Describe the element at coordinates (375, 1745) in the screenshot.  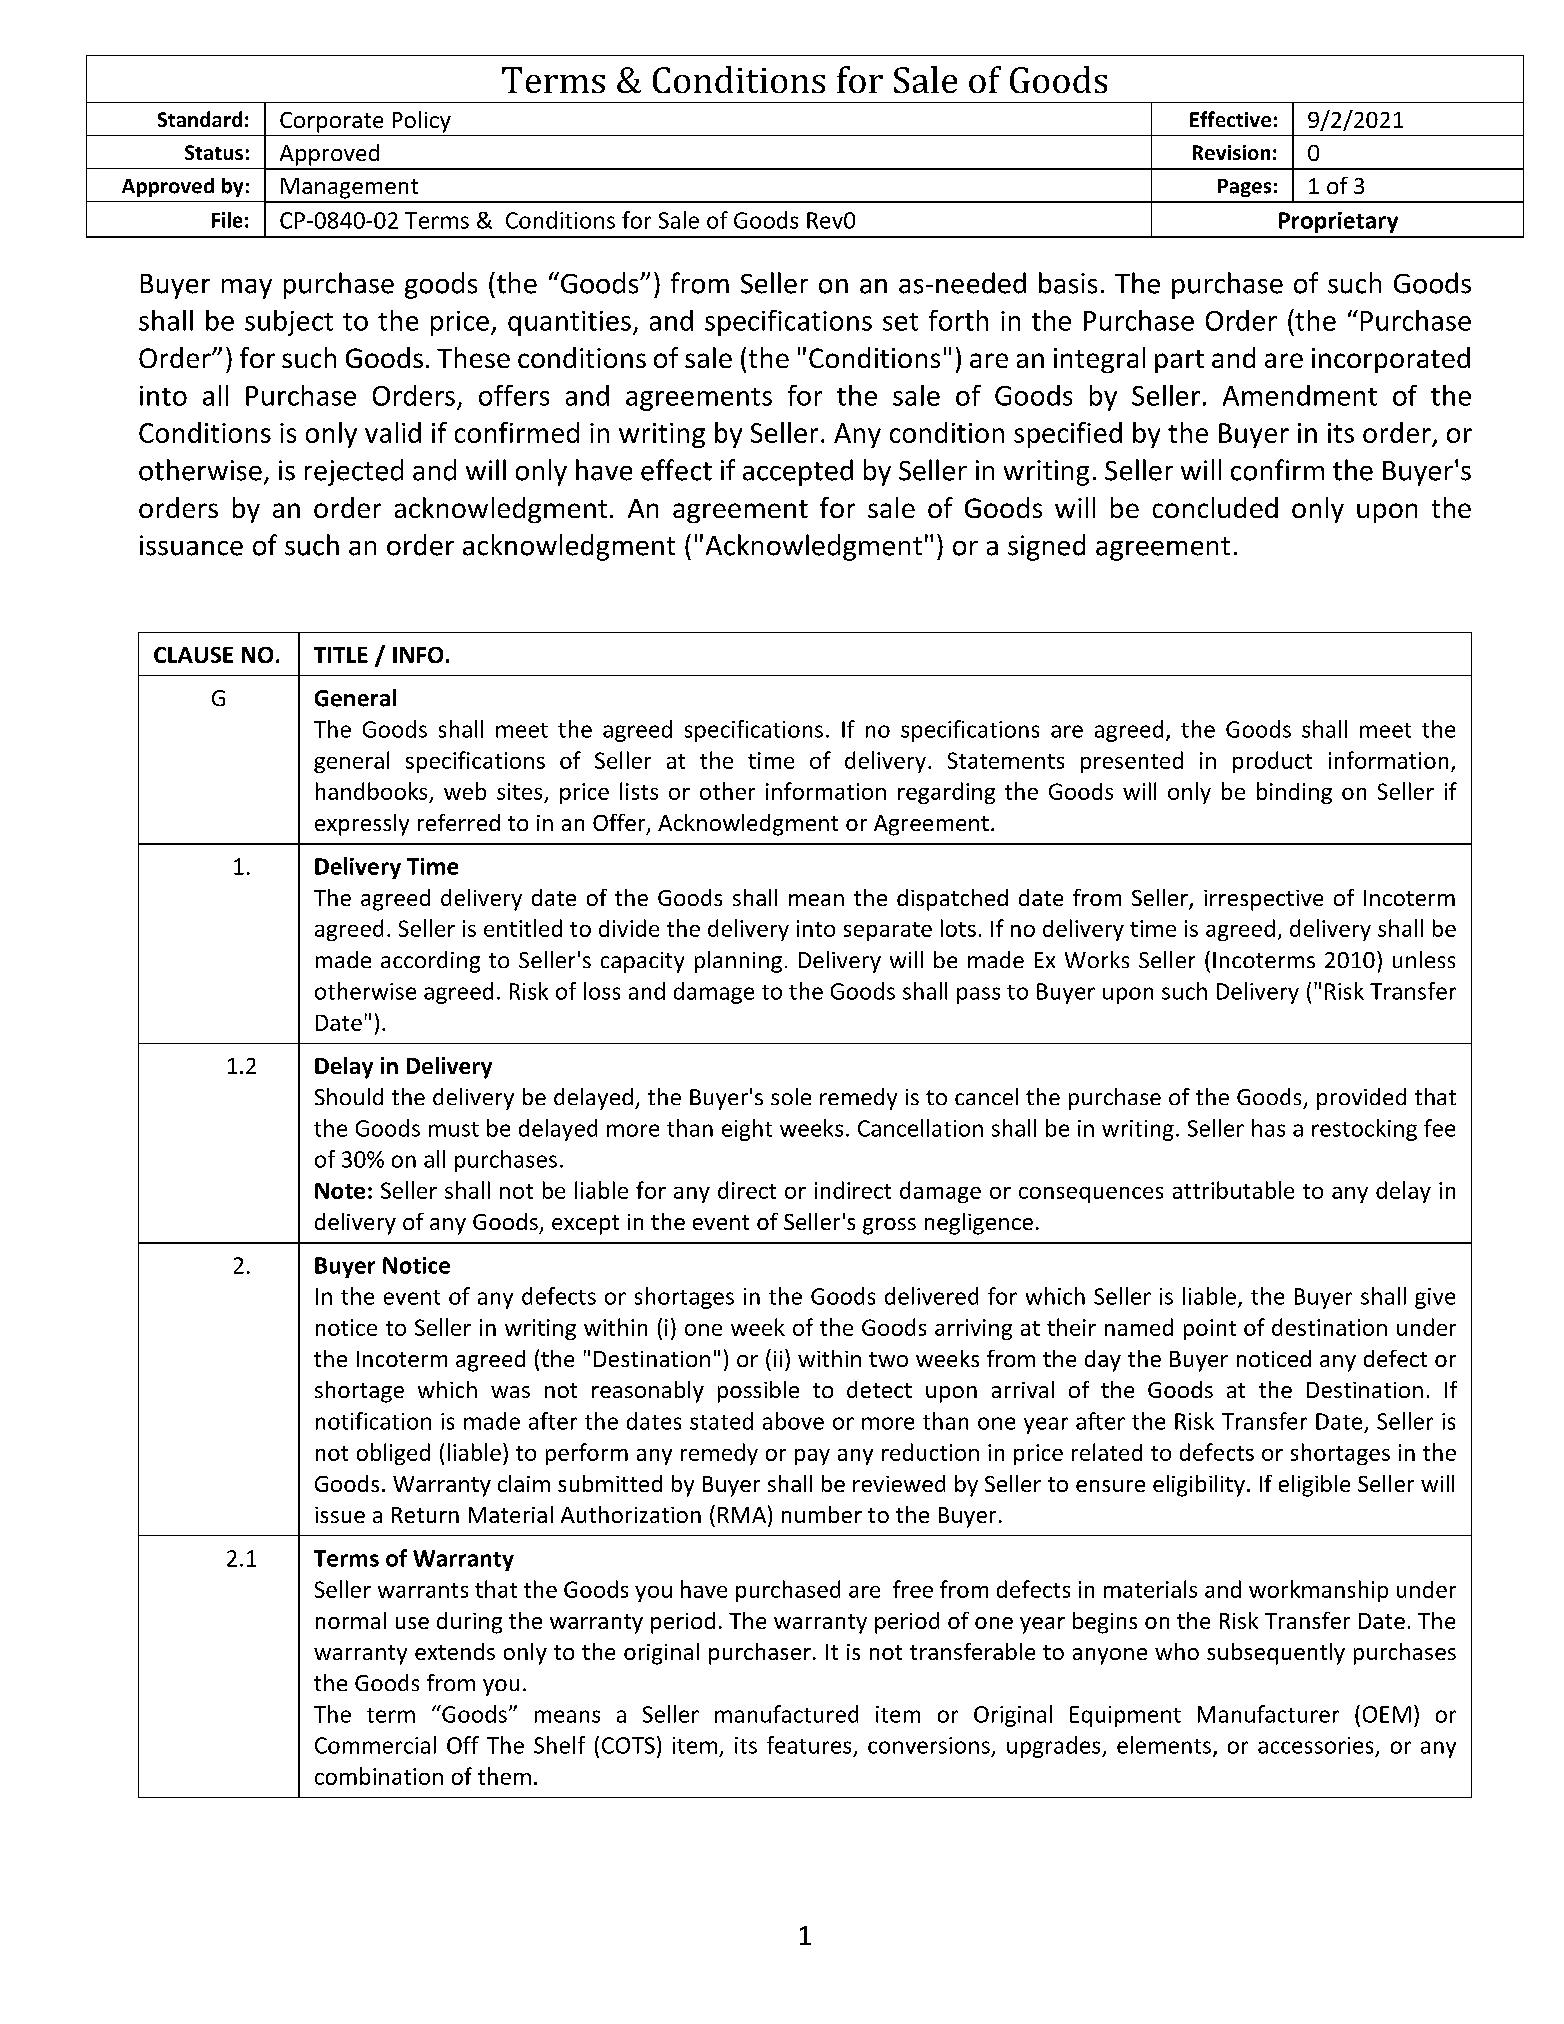
I see `Commercial` at that location.
